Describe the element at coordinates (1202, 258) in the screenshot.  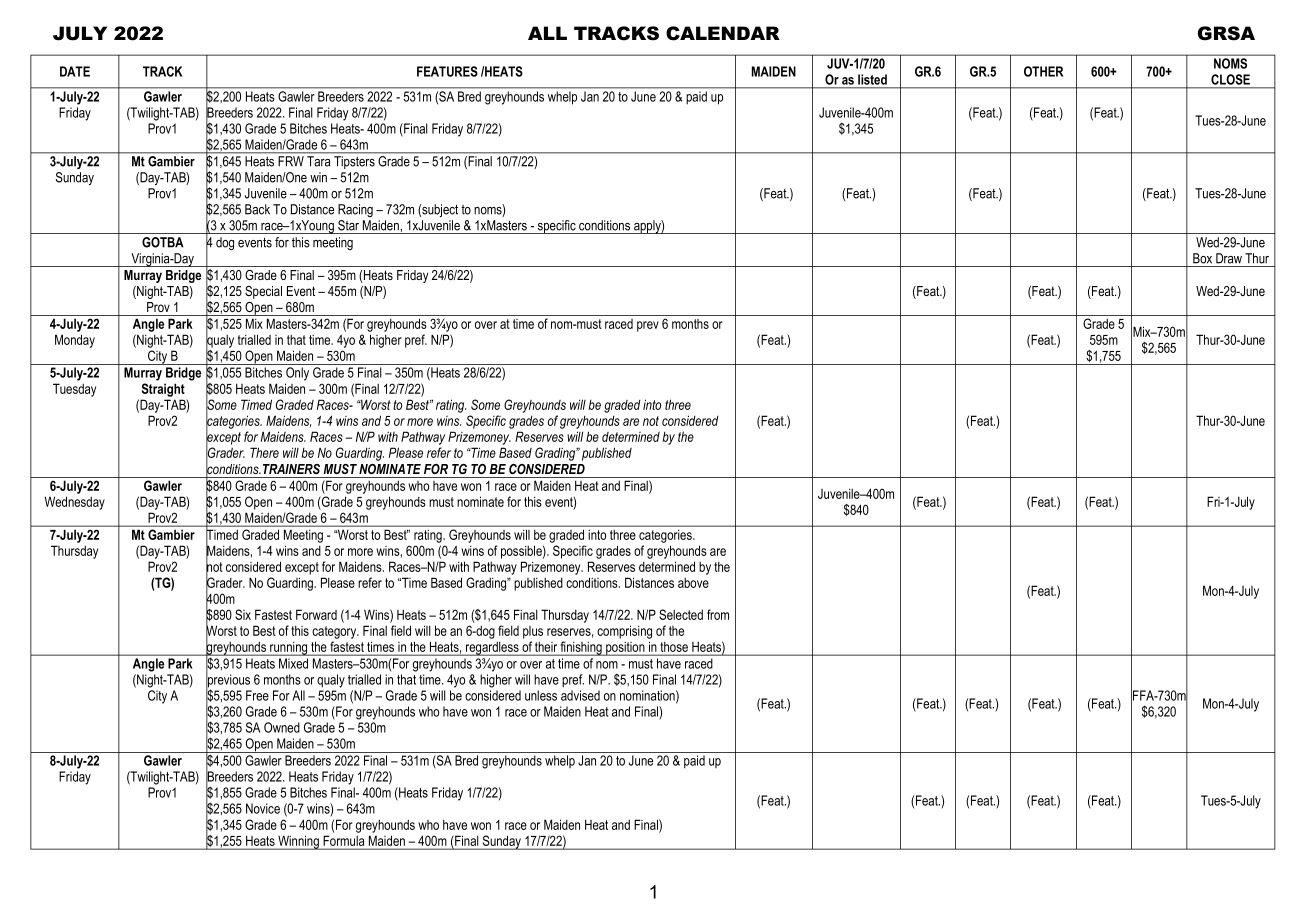
I see `Box` at that location.
